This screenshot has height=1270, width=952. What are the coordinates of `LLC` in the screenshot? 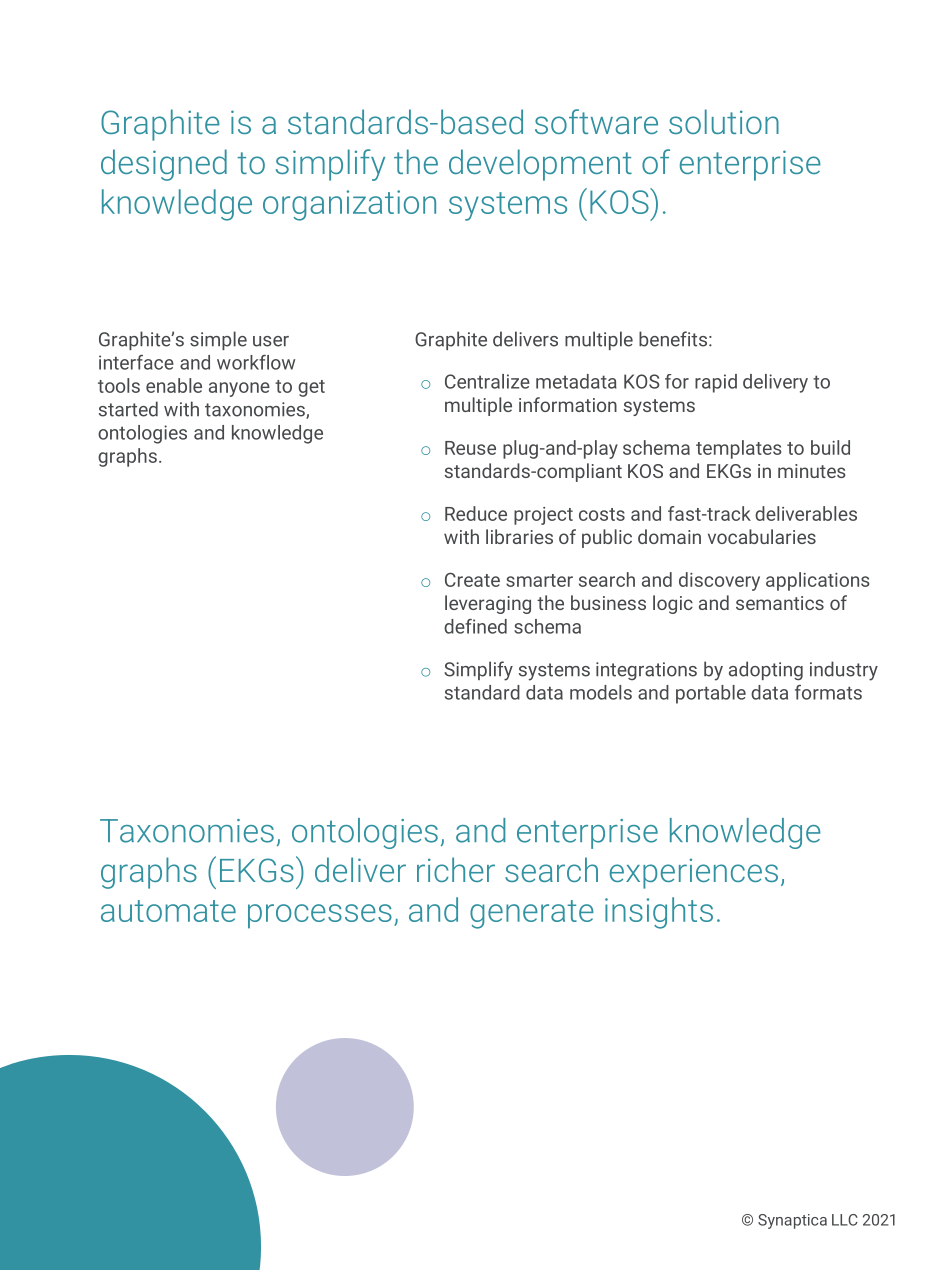 It's located at (845, 1220).
